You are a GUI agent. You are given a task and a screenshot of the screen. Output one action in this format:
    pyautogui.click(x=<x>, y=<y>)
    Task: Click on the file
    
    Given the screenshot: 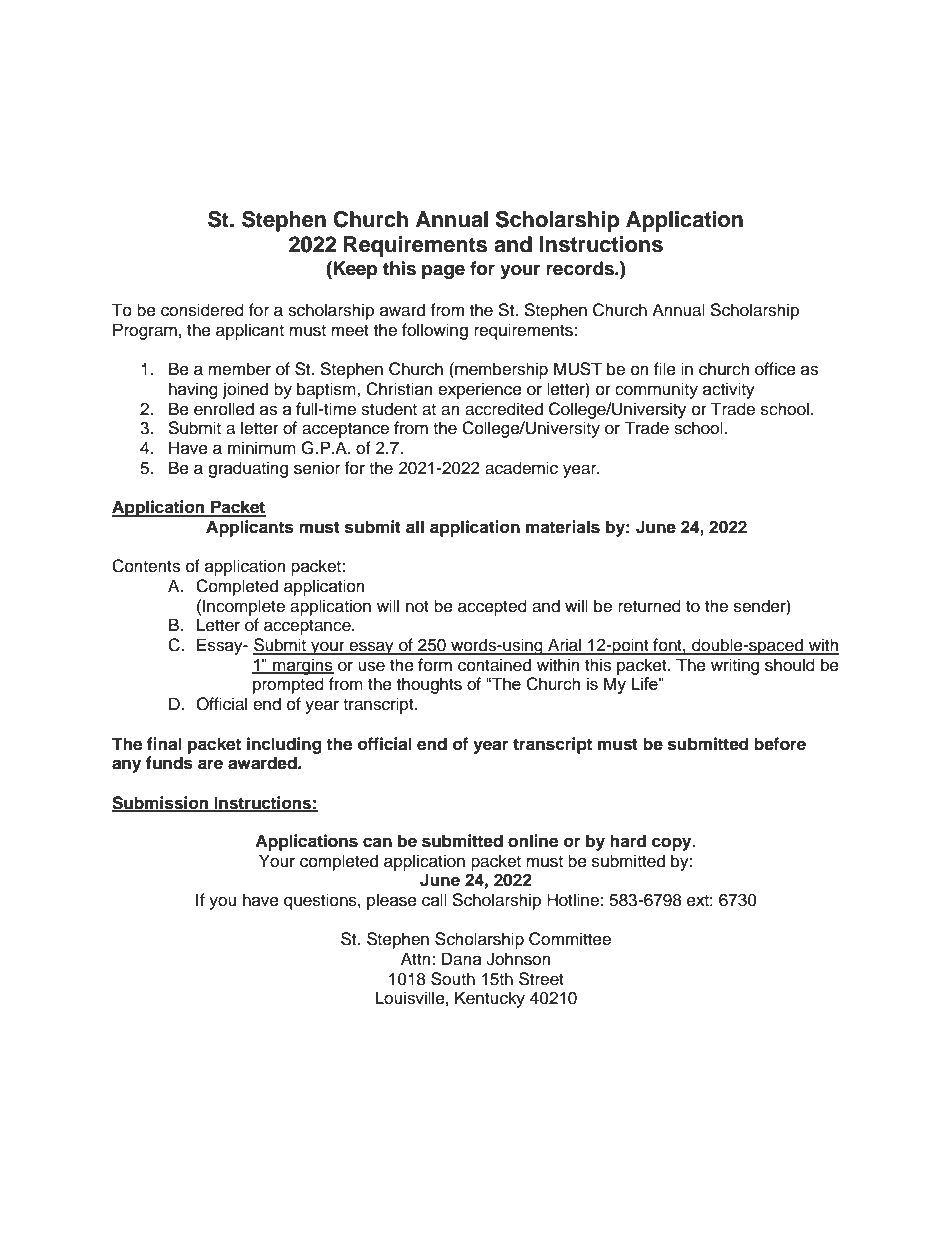 What is the action you would take?
    pyautogui.click(x=665, y=369)
